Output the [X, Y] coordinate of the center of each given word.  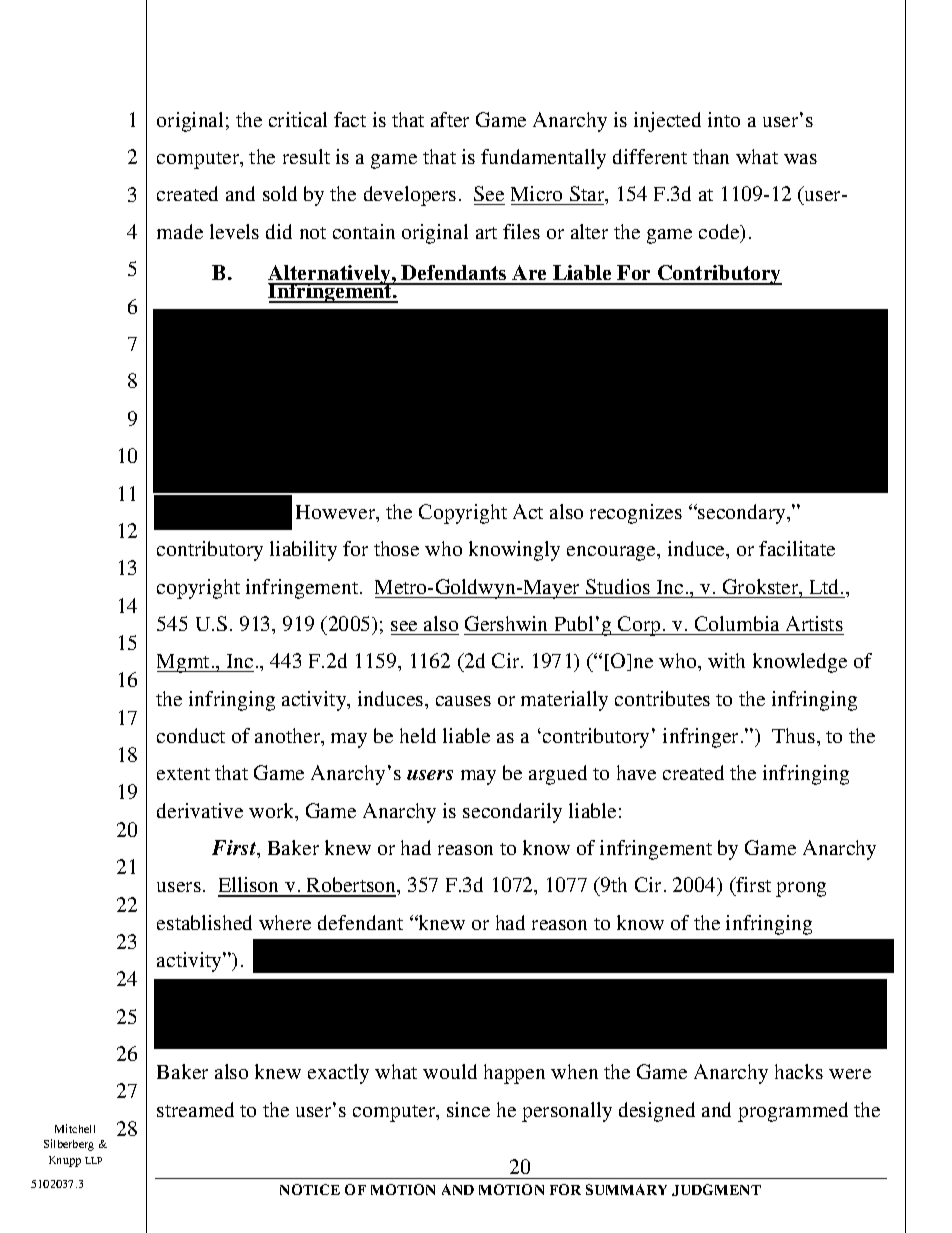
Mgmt [184, 663]
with [726, 660]
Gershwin [506, 623]
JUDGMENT [716, 1190]
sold [280, 193]
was [800, 159]
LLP [93, 1160]
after [450, 119]
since [468, 1109]
